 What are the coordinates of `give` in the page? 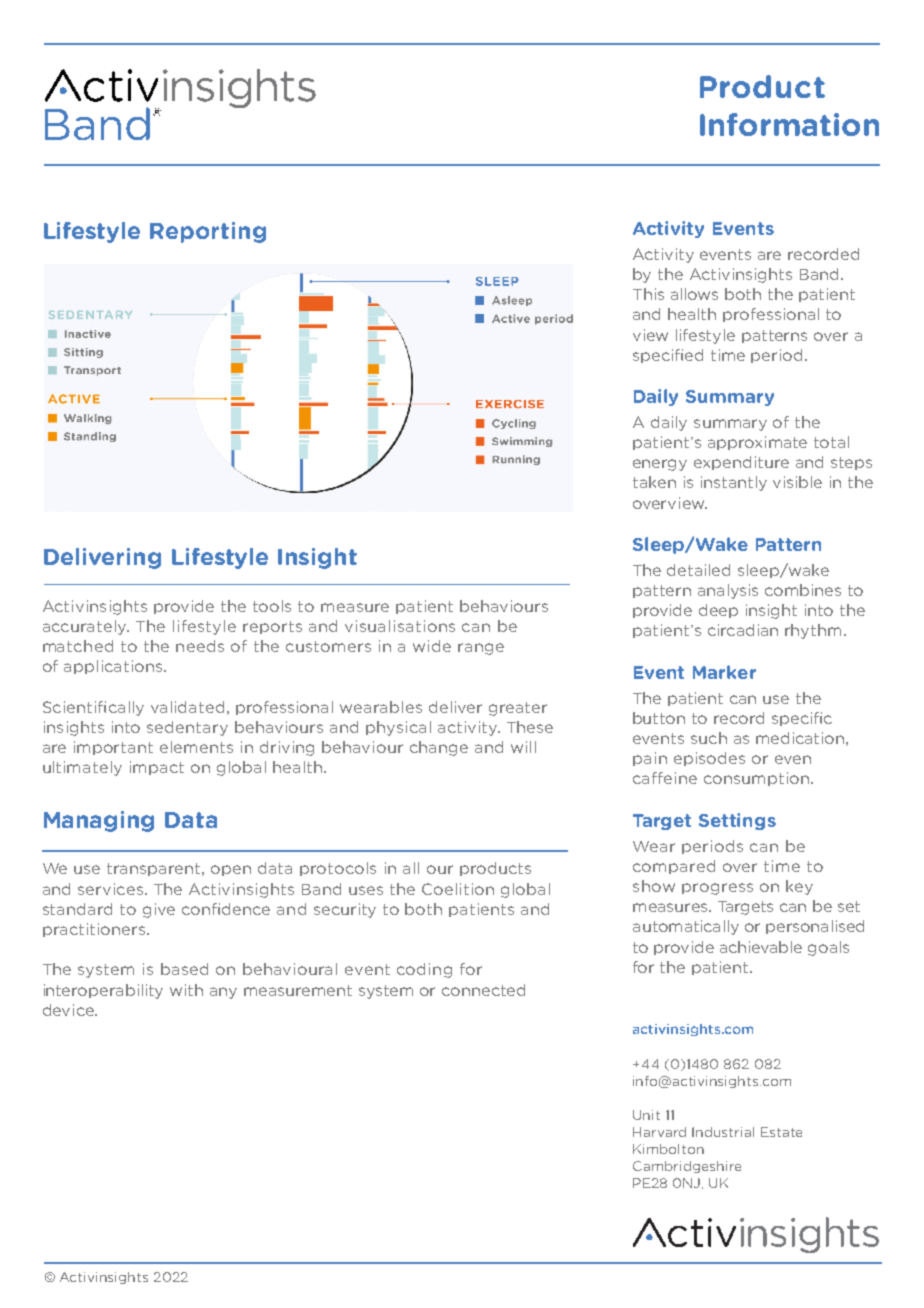 It's located at (159, 910).
